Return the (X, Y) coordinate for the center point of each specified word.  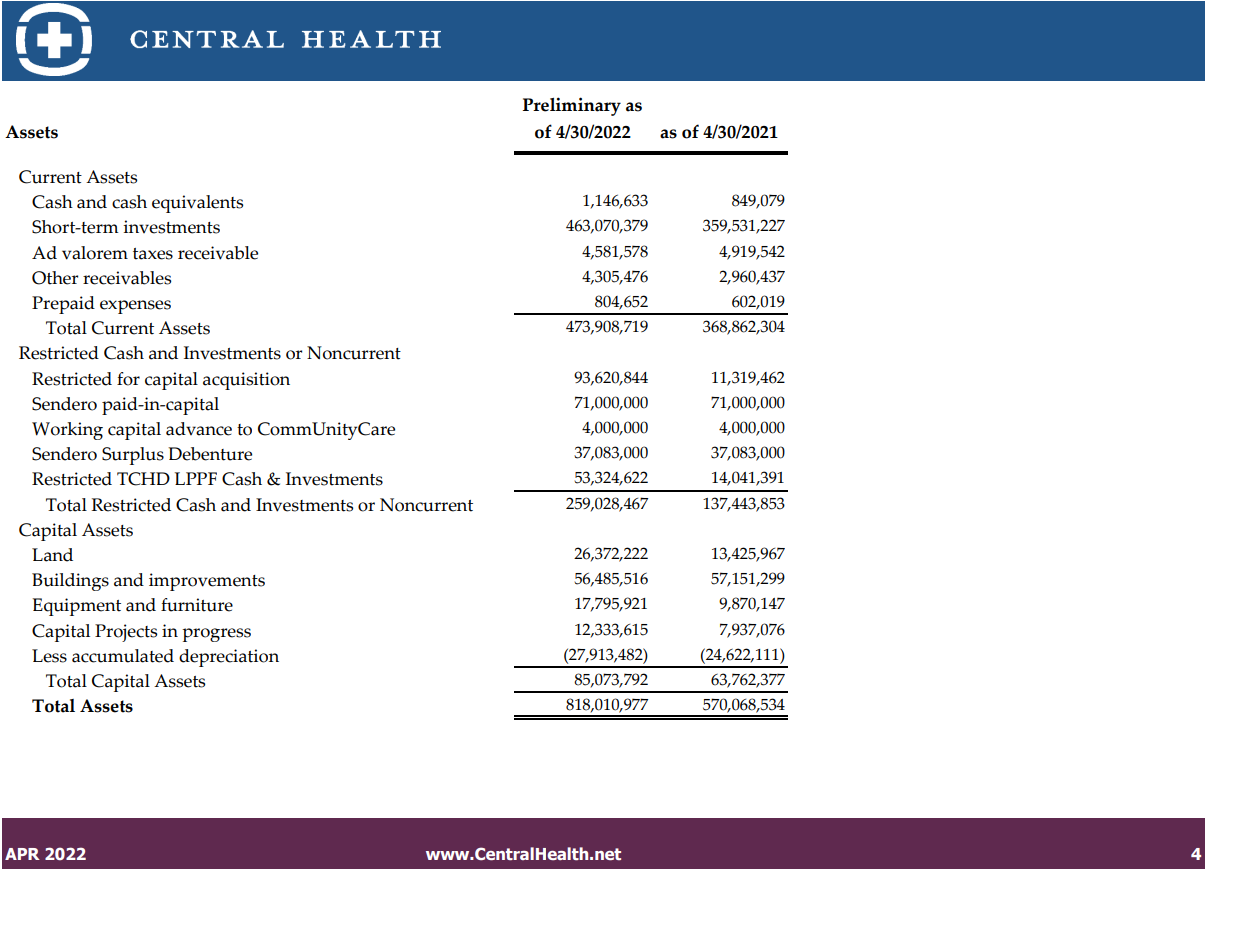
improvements (207, 582)
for (128, 379)
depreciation (229, 658)
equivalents (197, 204)
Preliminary (572, 106)
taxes (153, 254)
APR (22, 854)
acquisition (246, 381)
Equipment (77, 607)
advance (199, 429)
